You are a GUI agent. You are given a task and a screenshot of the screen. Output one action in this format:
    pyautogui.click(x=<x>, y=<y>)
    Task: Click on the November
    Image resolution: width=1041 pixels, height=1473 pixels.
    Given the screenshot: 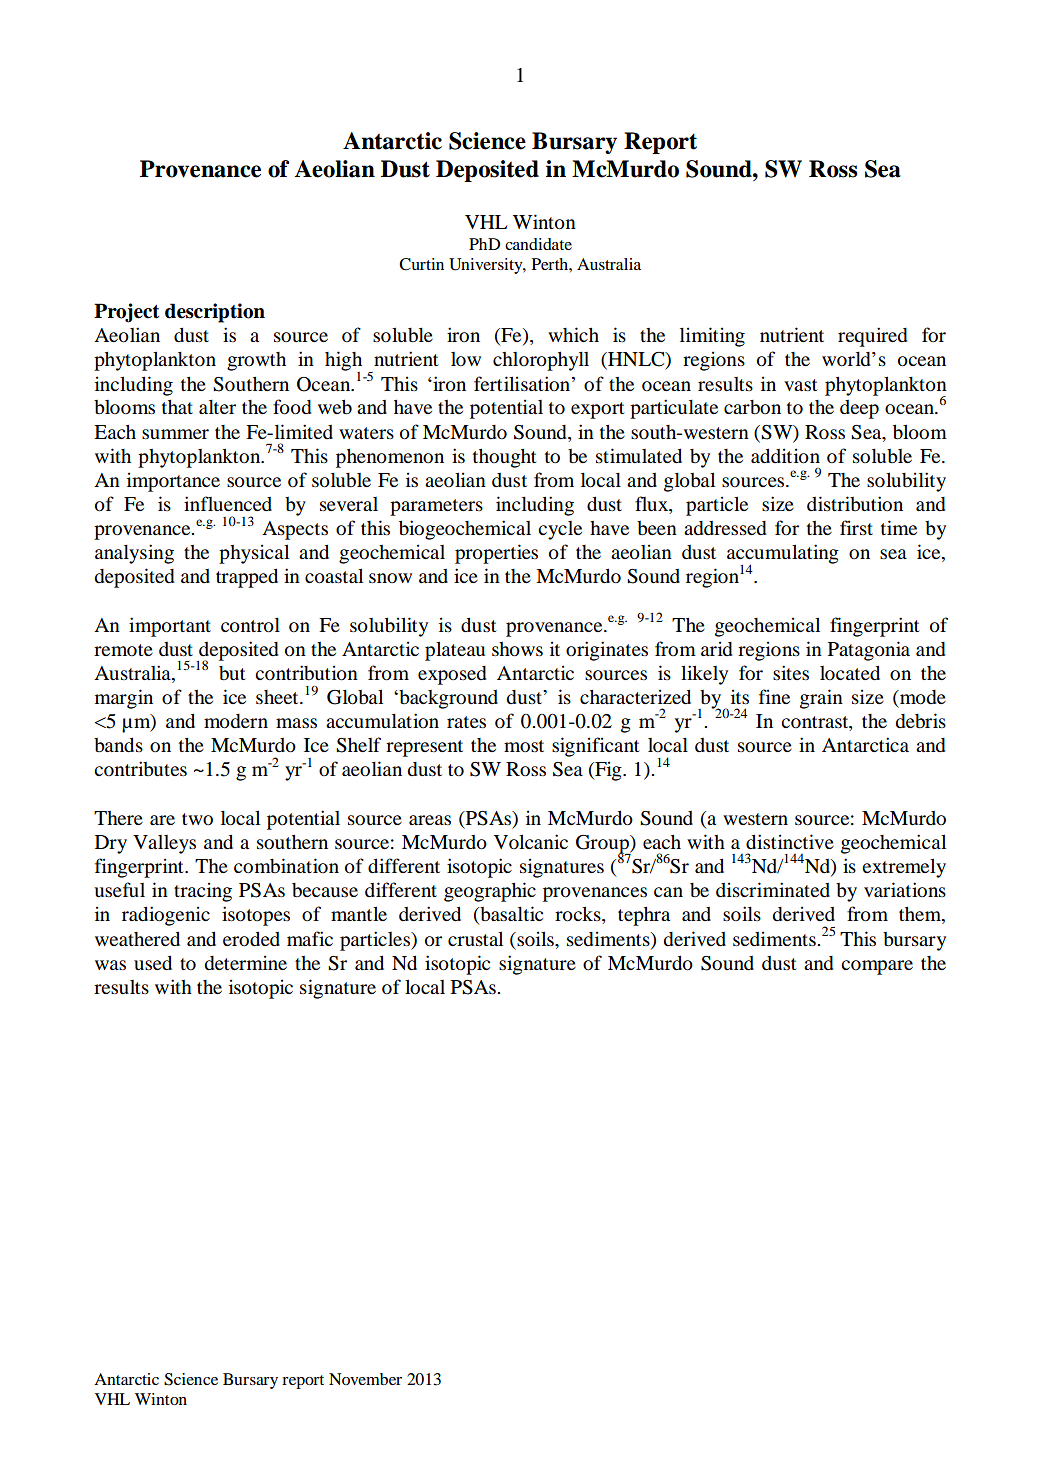 What is the action you would take?
    pyautogui.click(x=365, y=1379)
